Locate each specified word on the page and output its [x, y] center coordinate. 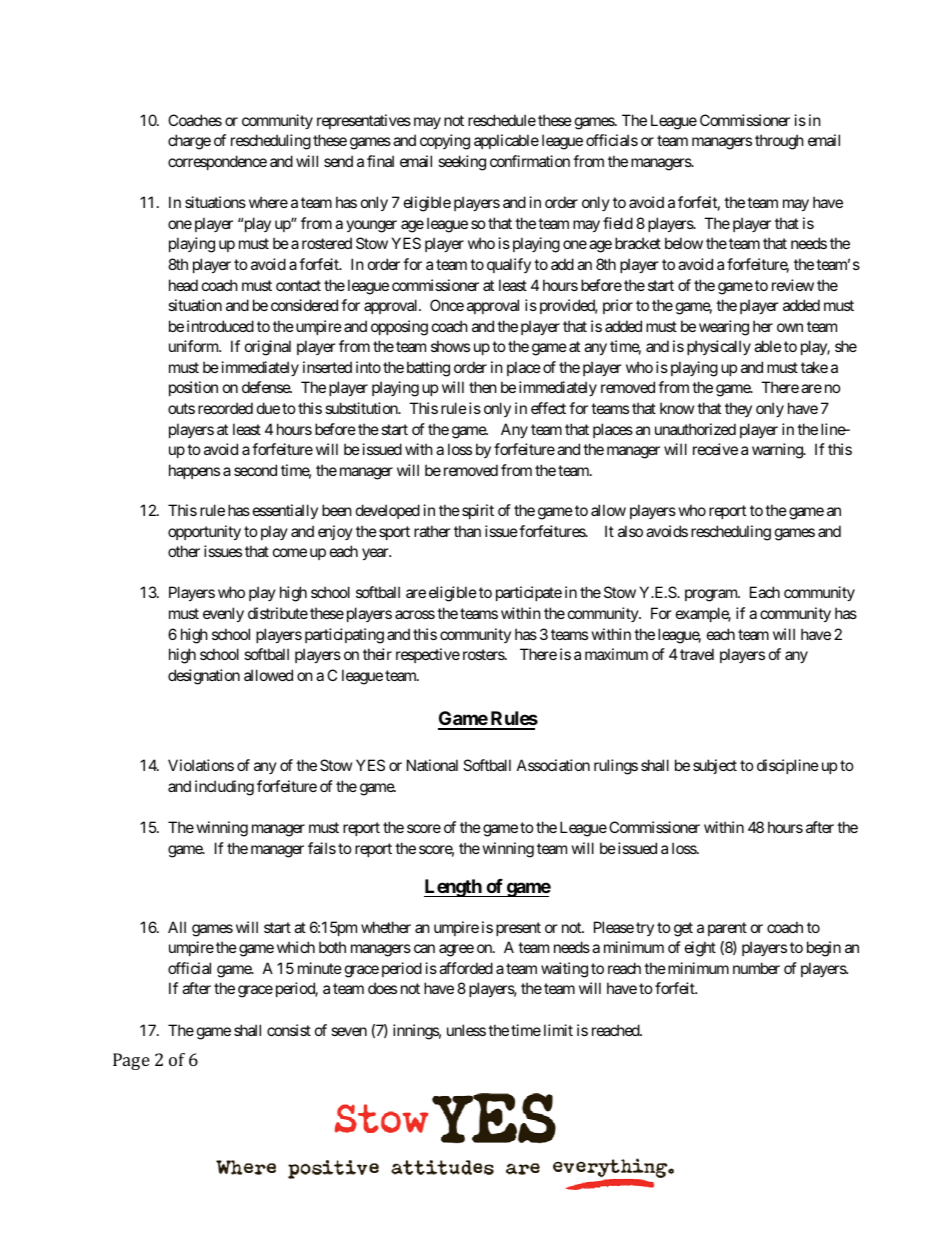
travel [697, 654]
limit [558, 1030]
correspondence [217, 162]
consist [289, 1030]
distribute [278, 613]
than [467, 531]
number [756, 968]
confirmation [530, 161]
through [779, 142]
